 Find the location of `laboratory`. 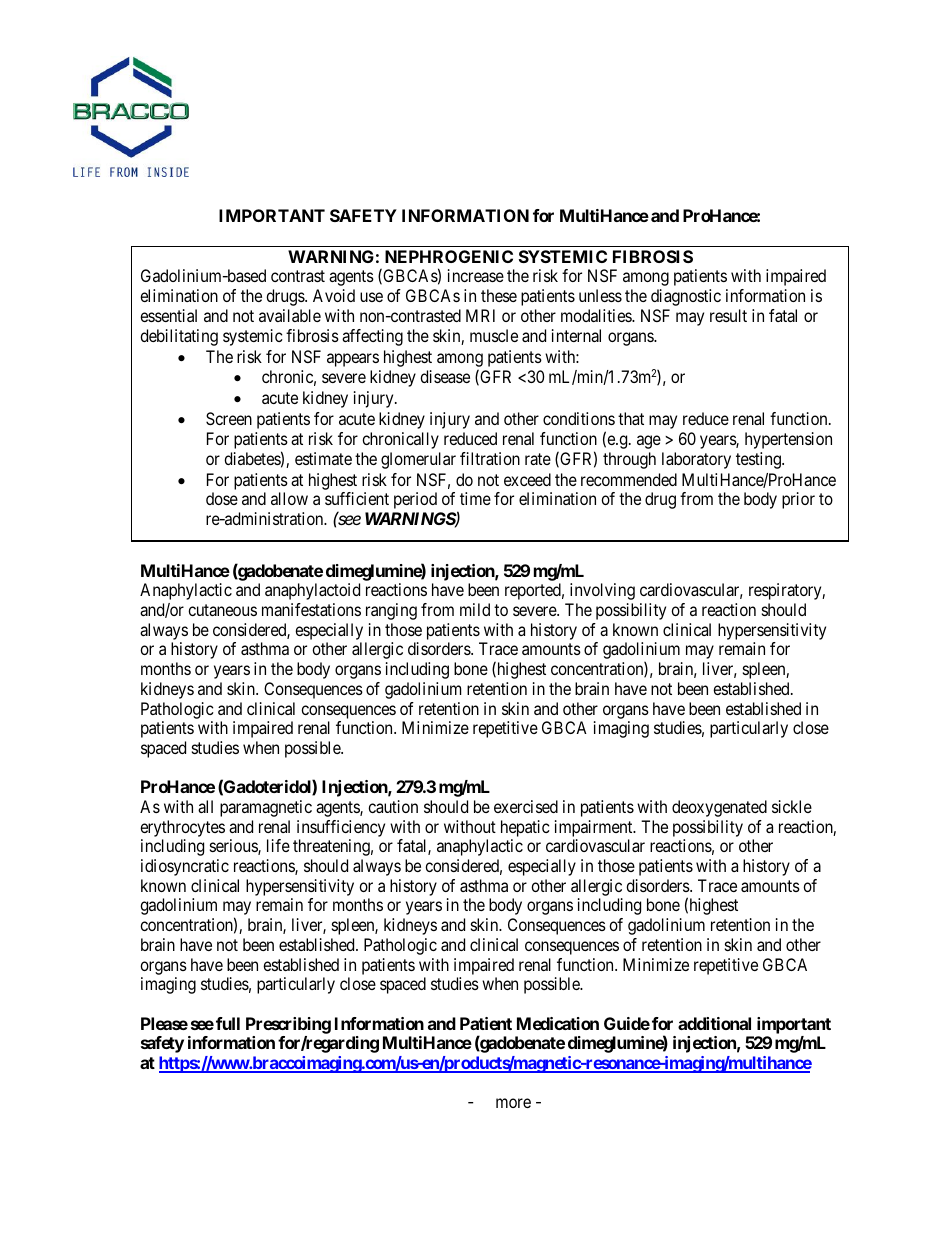

laboratory is located at coordinates (696, 460).
